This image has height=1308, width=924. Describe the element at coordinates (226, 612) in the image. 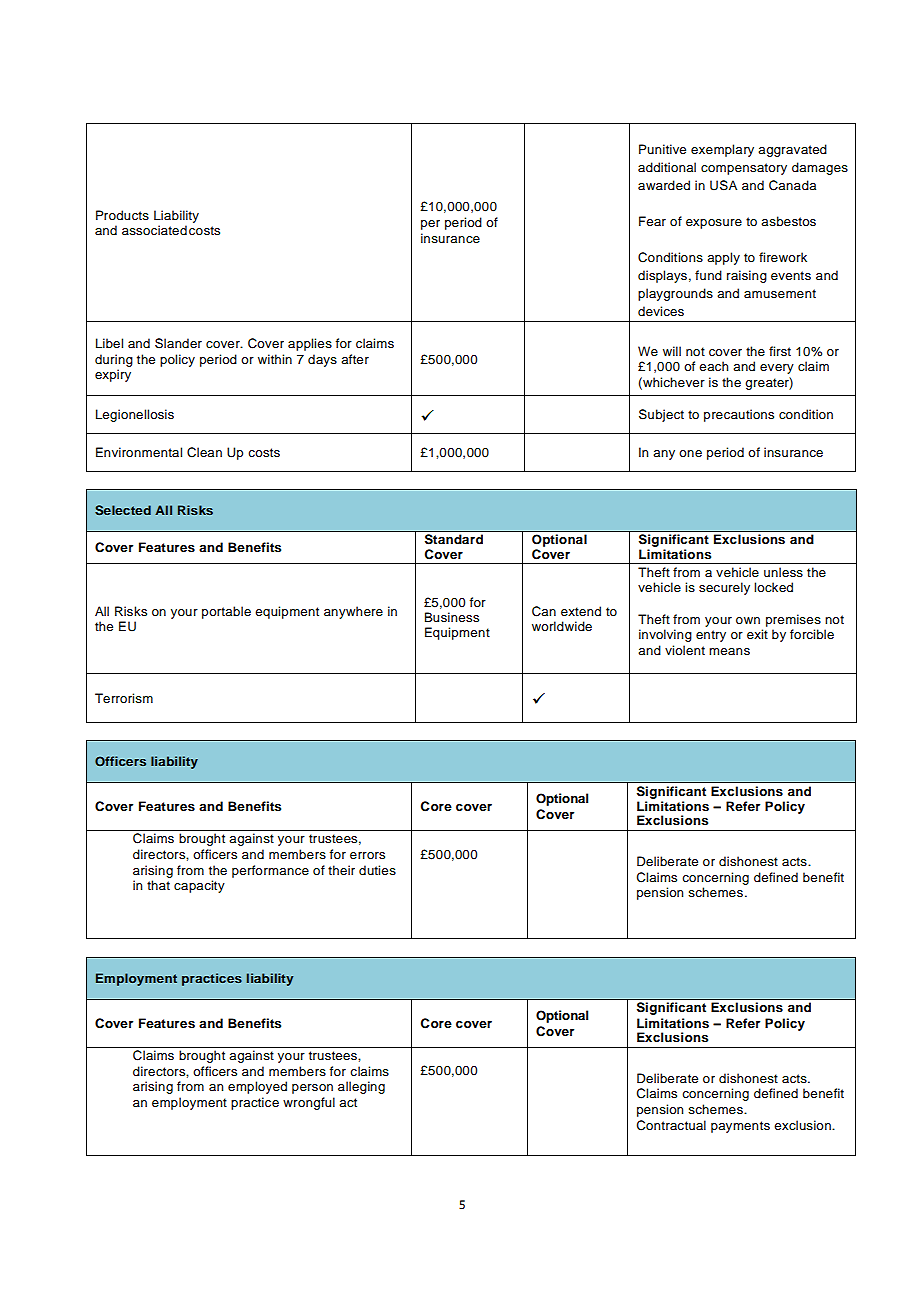

I see `portable` at that location.
